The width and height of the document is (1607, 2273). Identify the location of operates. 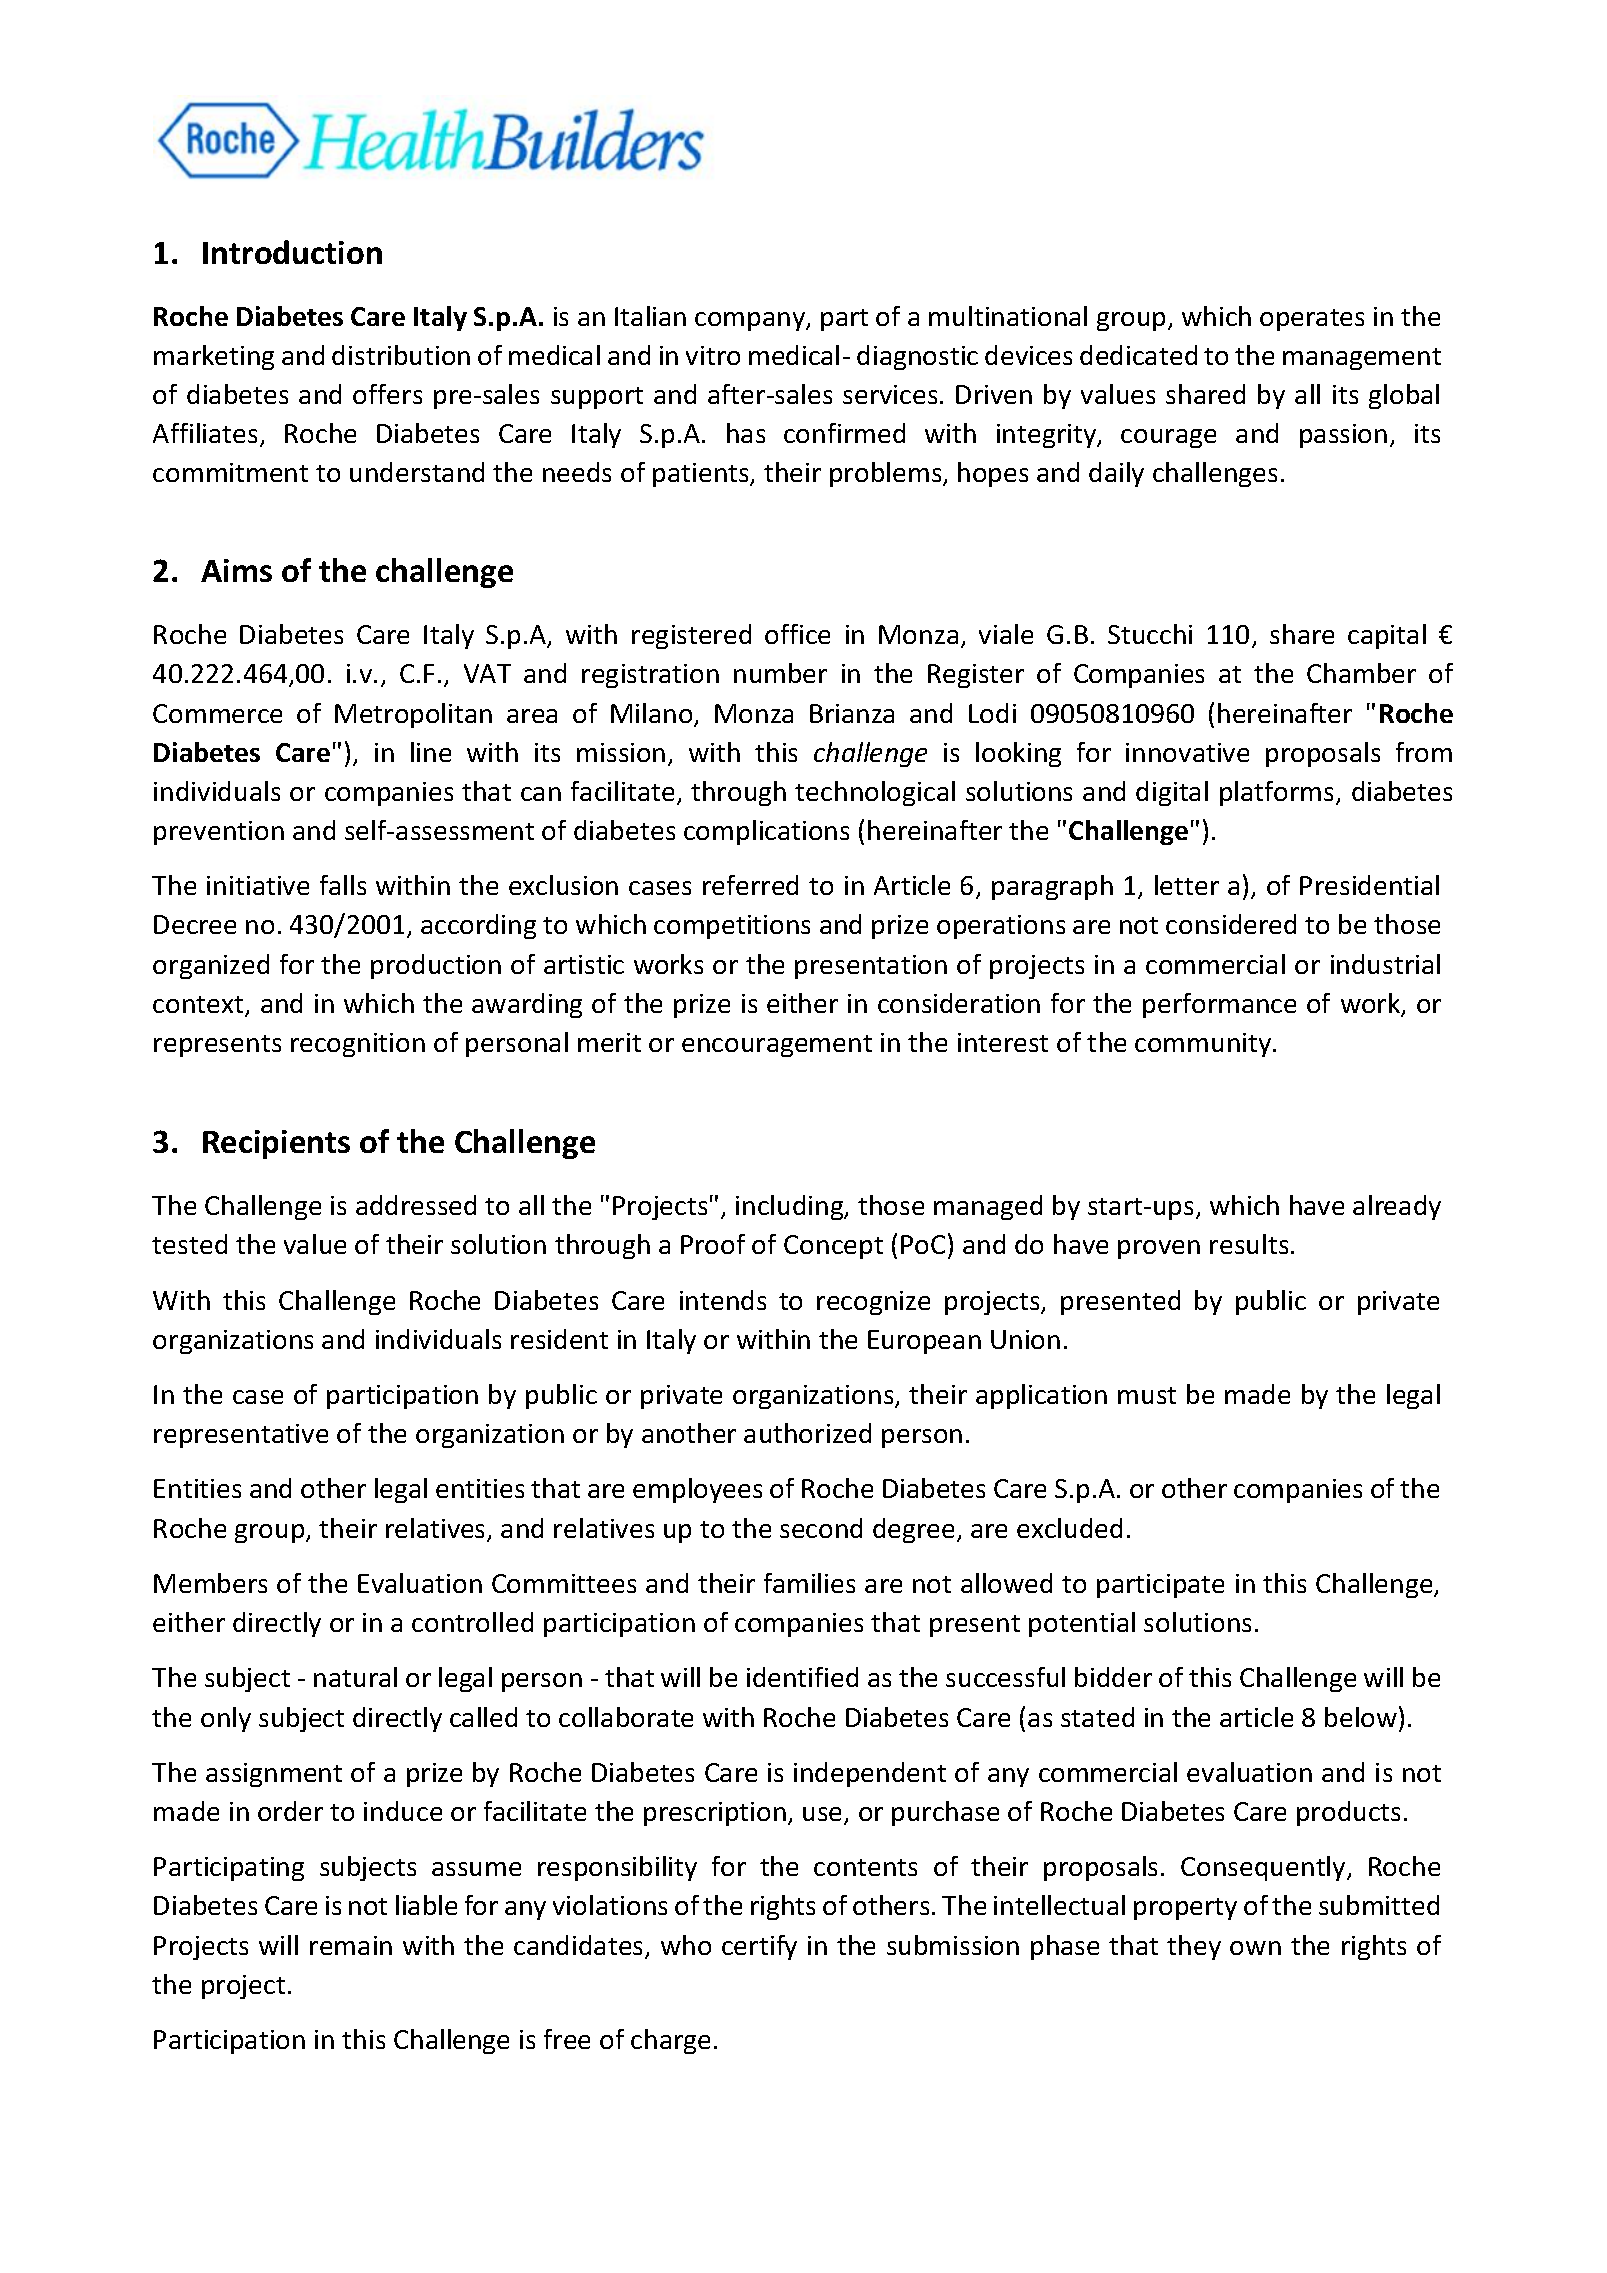
(1312, 320).
